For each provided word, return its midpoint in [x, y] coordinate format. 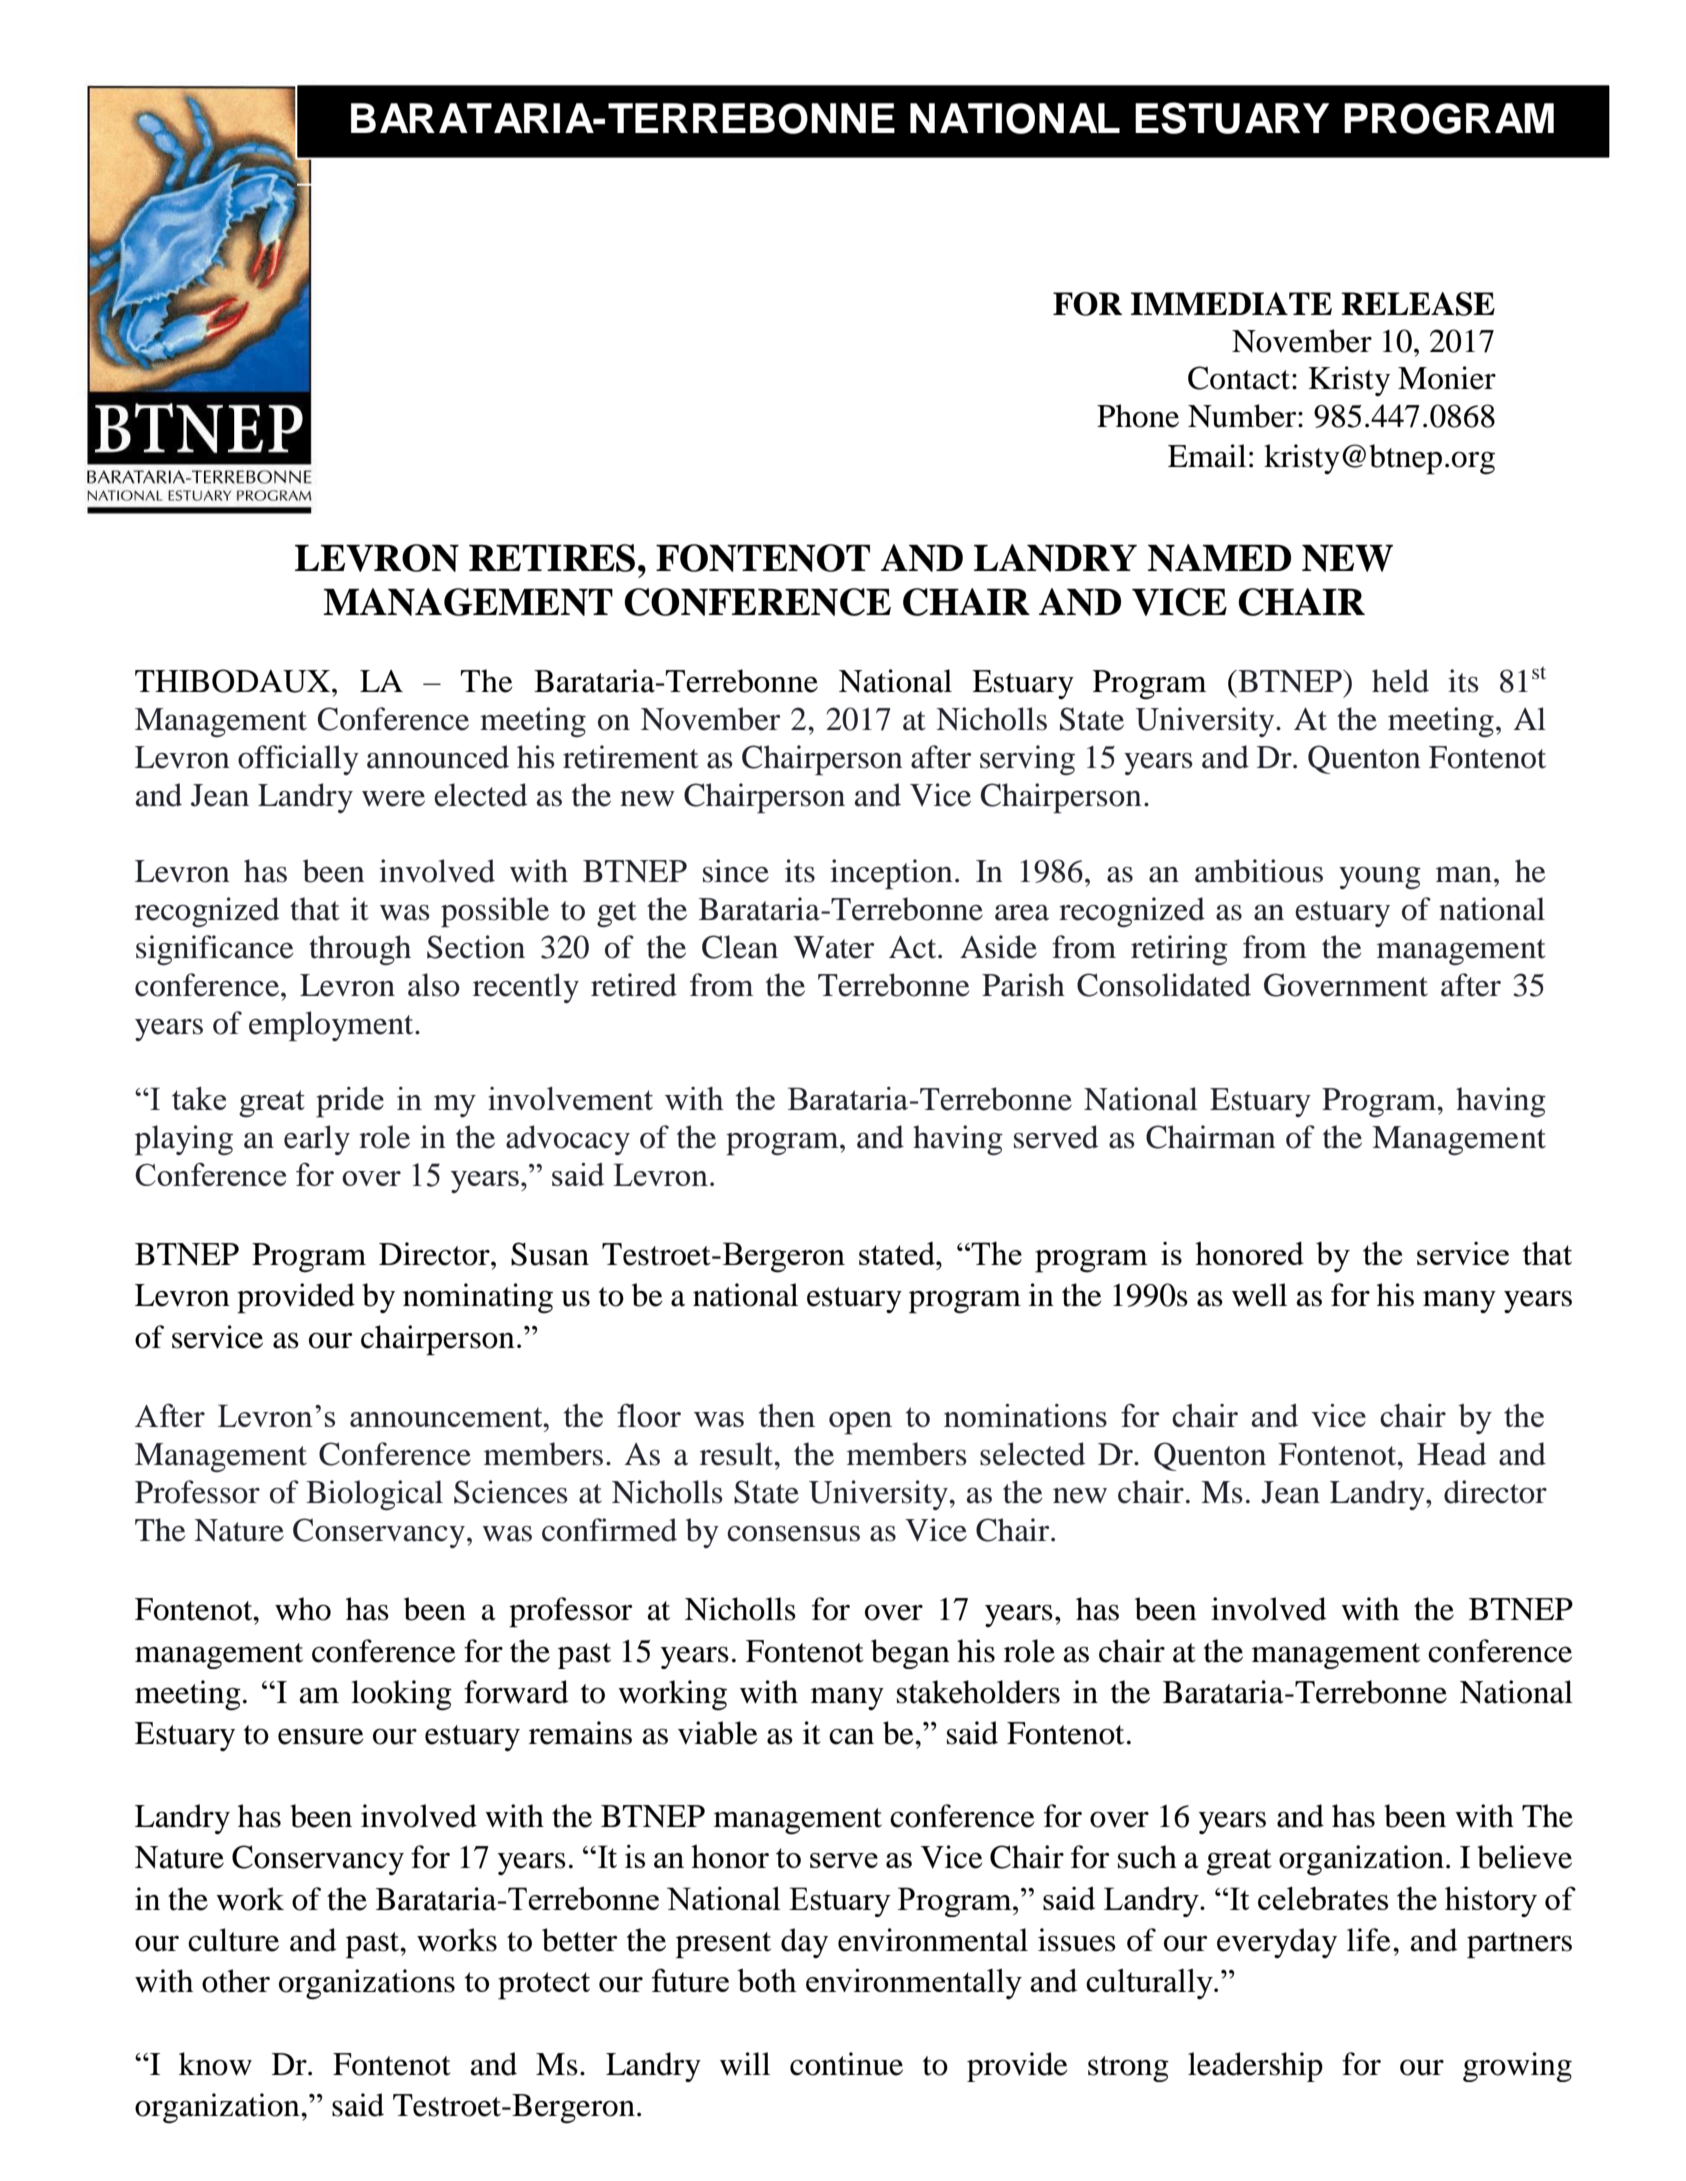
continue [846, 2064]
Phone [1138, 416]
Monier [1447, 378]
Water [833, 947]
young [1380, 878]
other [236, 1981]
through [360, 950]
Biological [374, 1495]
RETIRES [552, 558]
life [1369, 1940]
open [860, 1423]
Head [1451, 1454]
